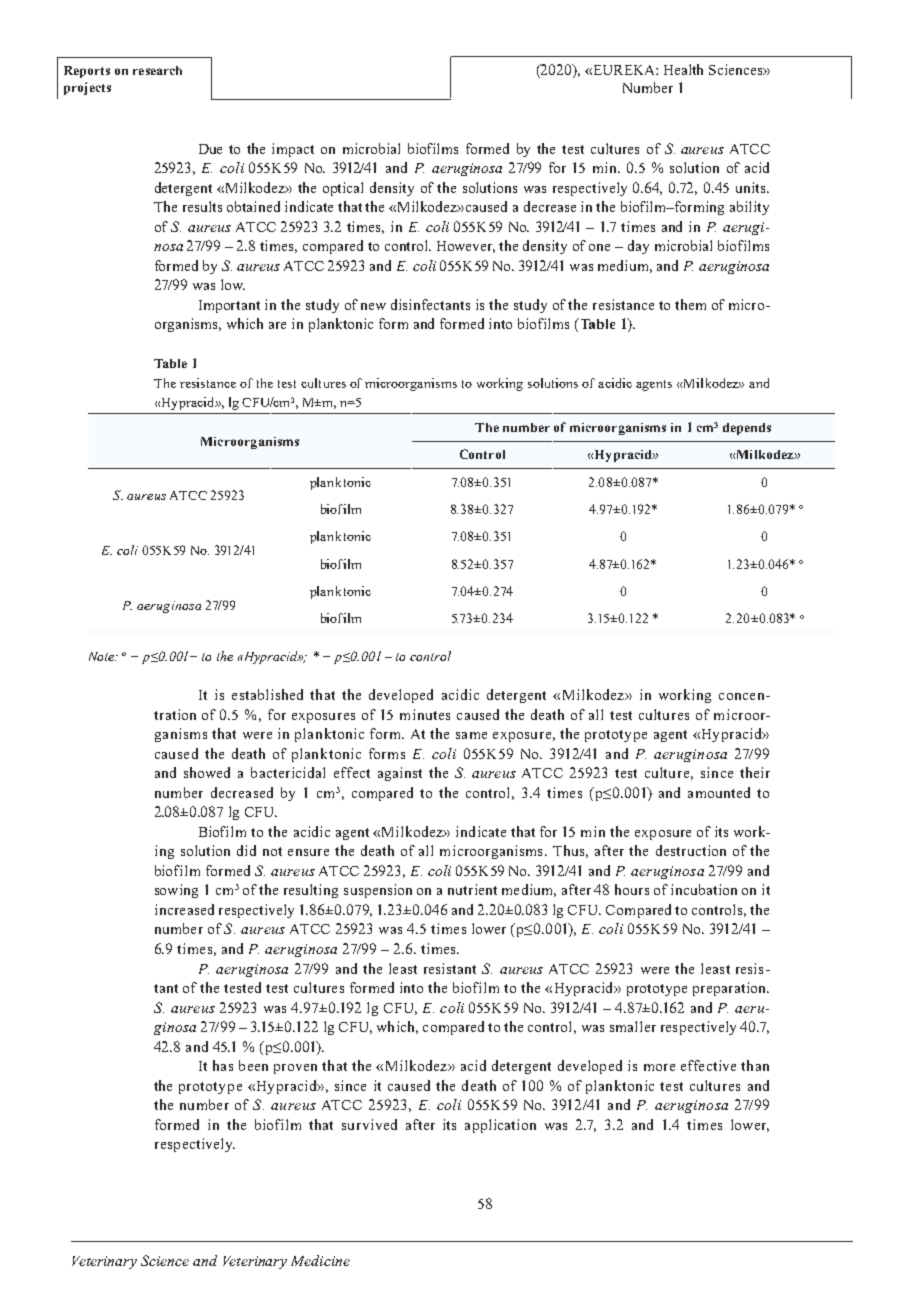  I want to click on Medicine, so click(320, 1260).
